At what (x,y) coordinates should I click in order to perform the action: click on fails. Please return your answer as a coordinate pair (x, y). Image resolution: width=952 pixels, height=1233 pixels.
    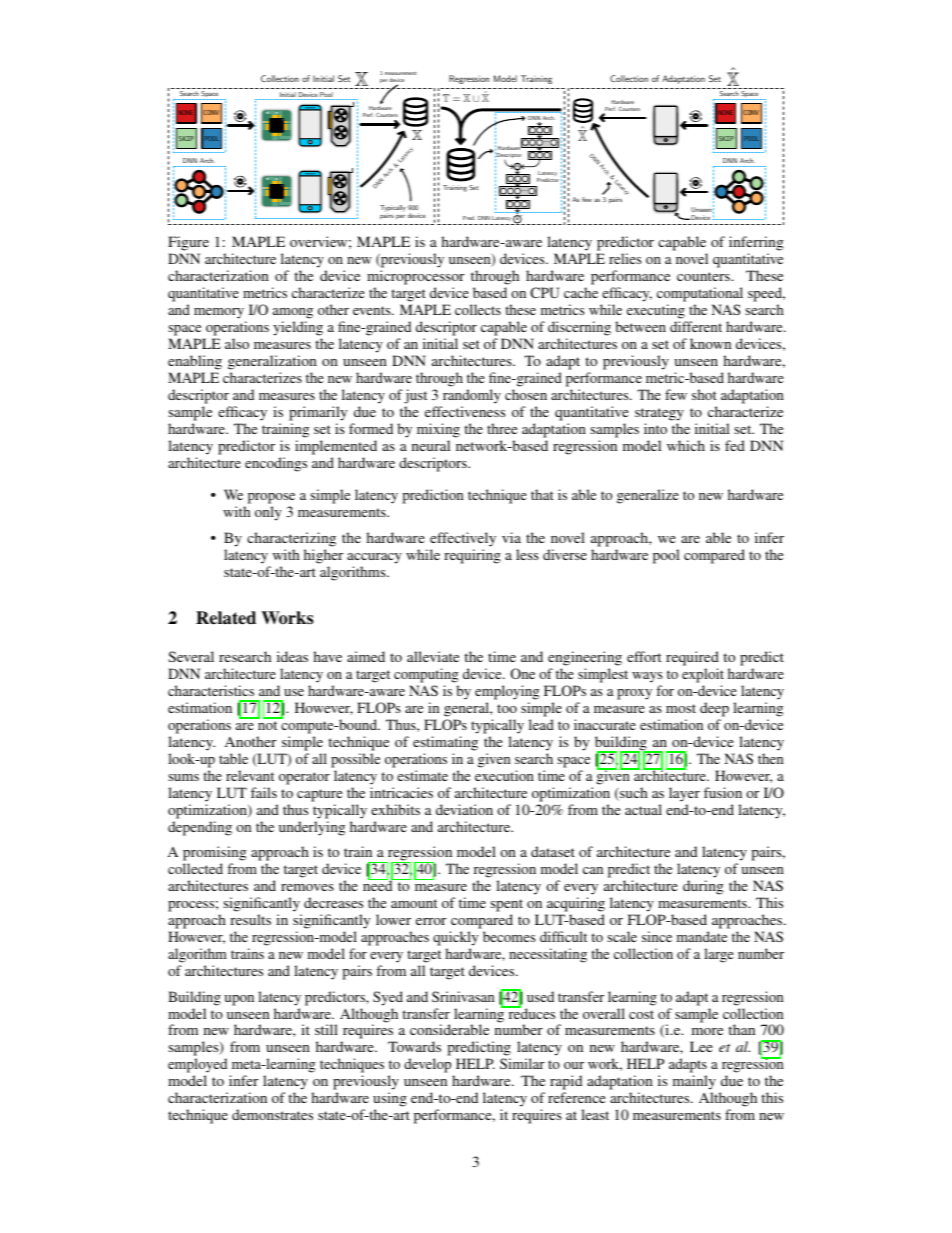
    Looking at the image, I should click on (264, 792).
